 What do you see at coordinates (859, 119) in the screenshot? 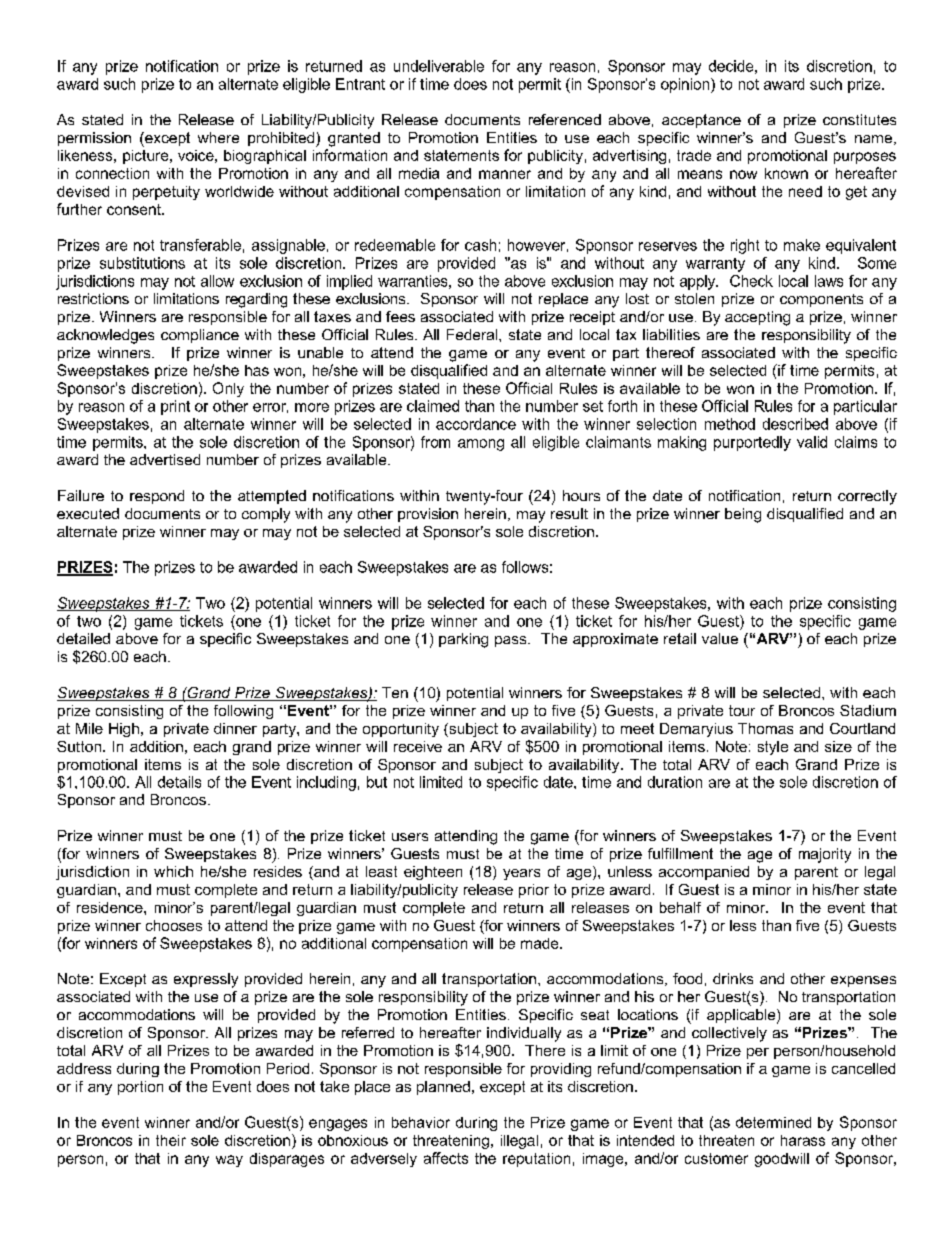
I see `constitutes` at bounding box center [859, 119].
